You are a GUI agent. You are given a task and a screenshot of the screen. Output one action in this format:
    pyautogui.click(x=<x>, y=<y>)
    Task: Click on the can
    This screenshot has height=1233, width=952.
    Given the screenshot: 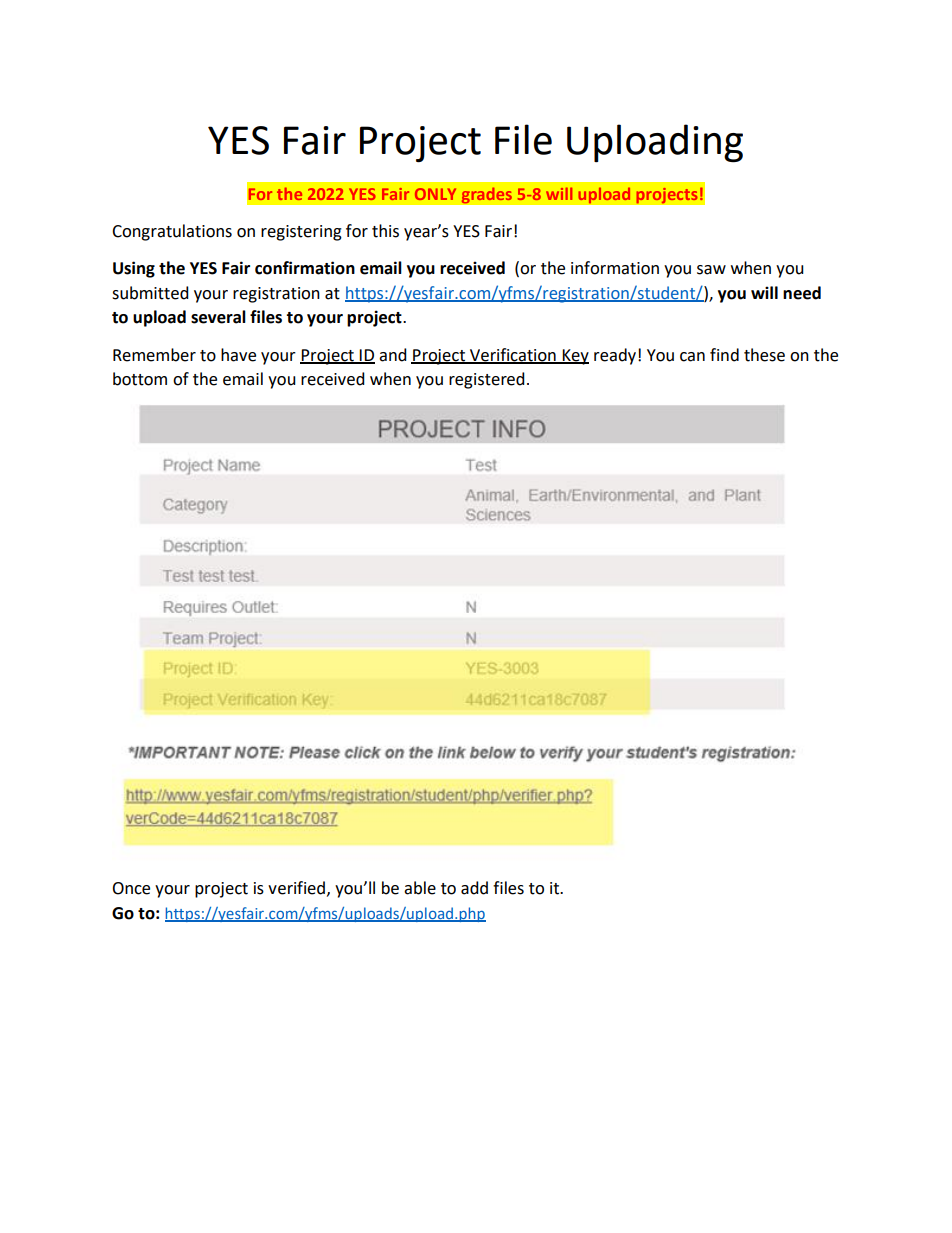 What is the action you would take?
    pyautogui.click(x=692, y=357)
